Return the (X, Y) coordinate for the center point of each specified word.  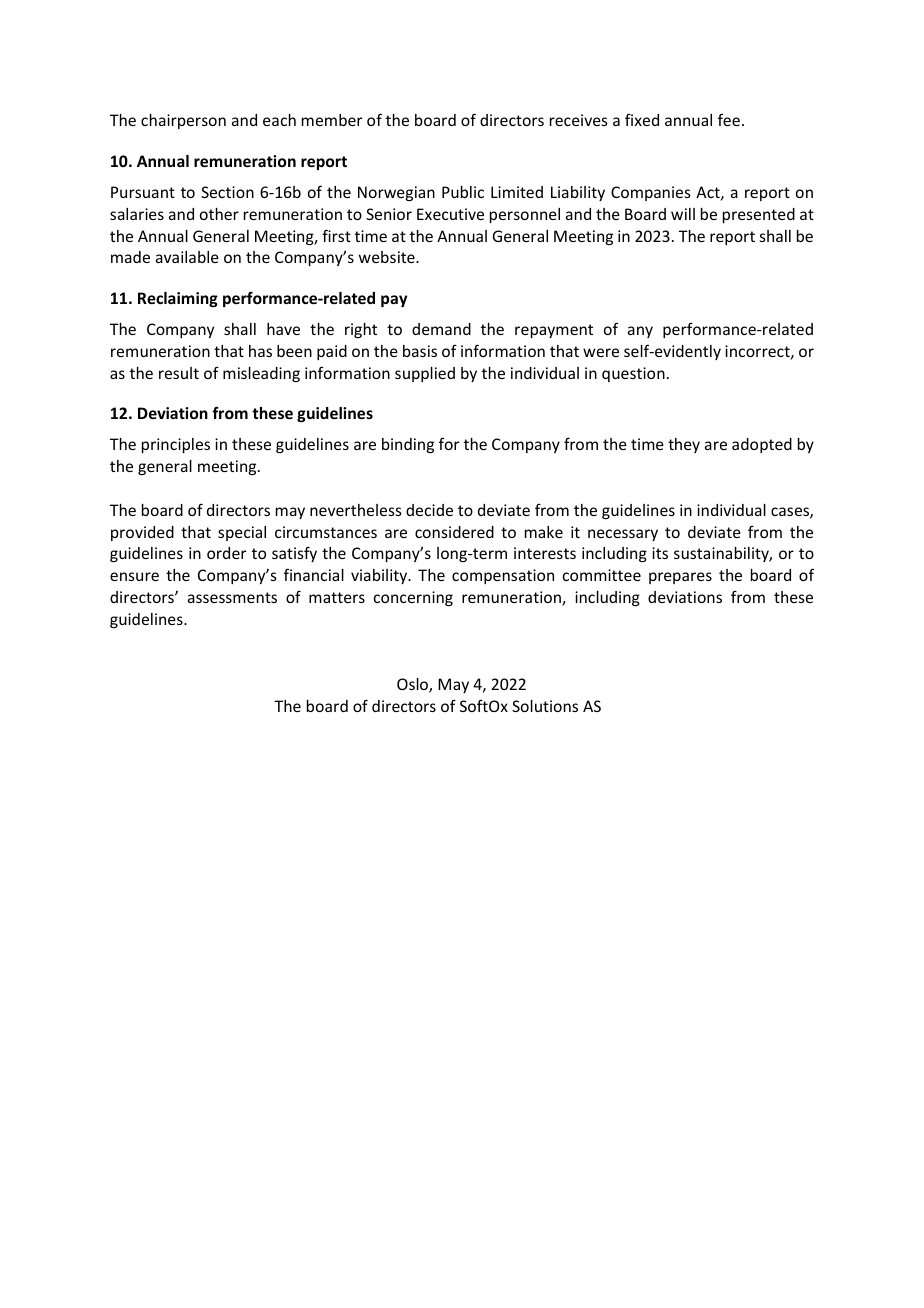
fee (729, 119)
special (242, 533)
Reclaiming (178, 299)
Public (463, 192)
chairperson (183, 121)
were (601, 352)
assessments (232, 597)
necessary (623, 535)
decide (429, 510)
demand (441, 329)
